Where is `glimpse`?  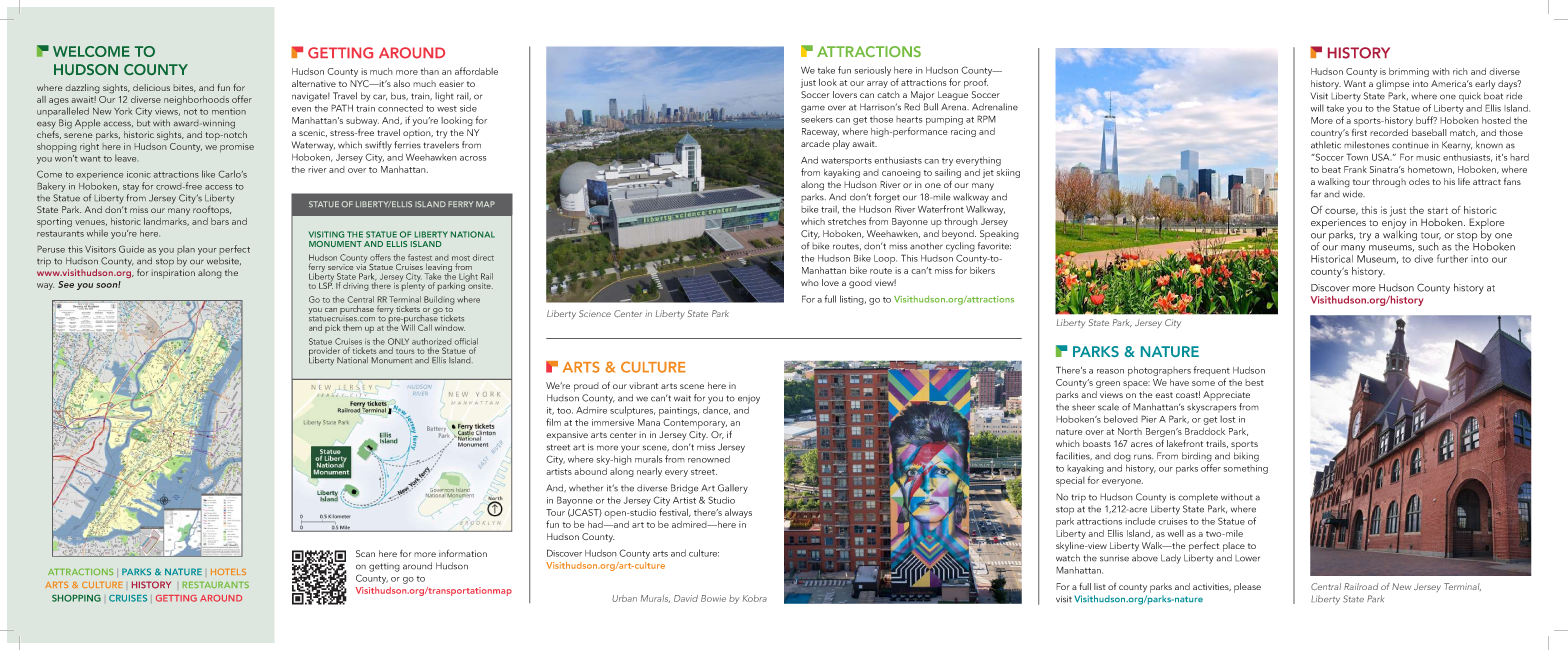 glimpse is located at coordinates (1393, 85).
